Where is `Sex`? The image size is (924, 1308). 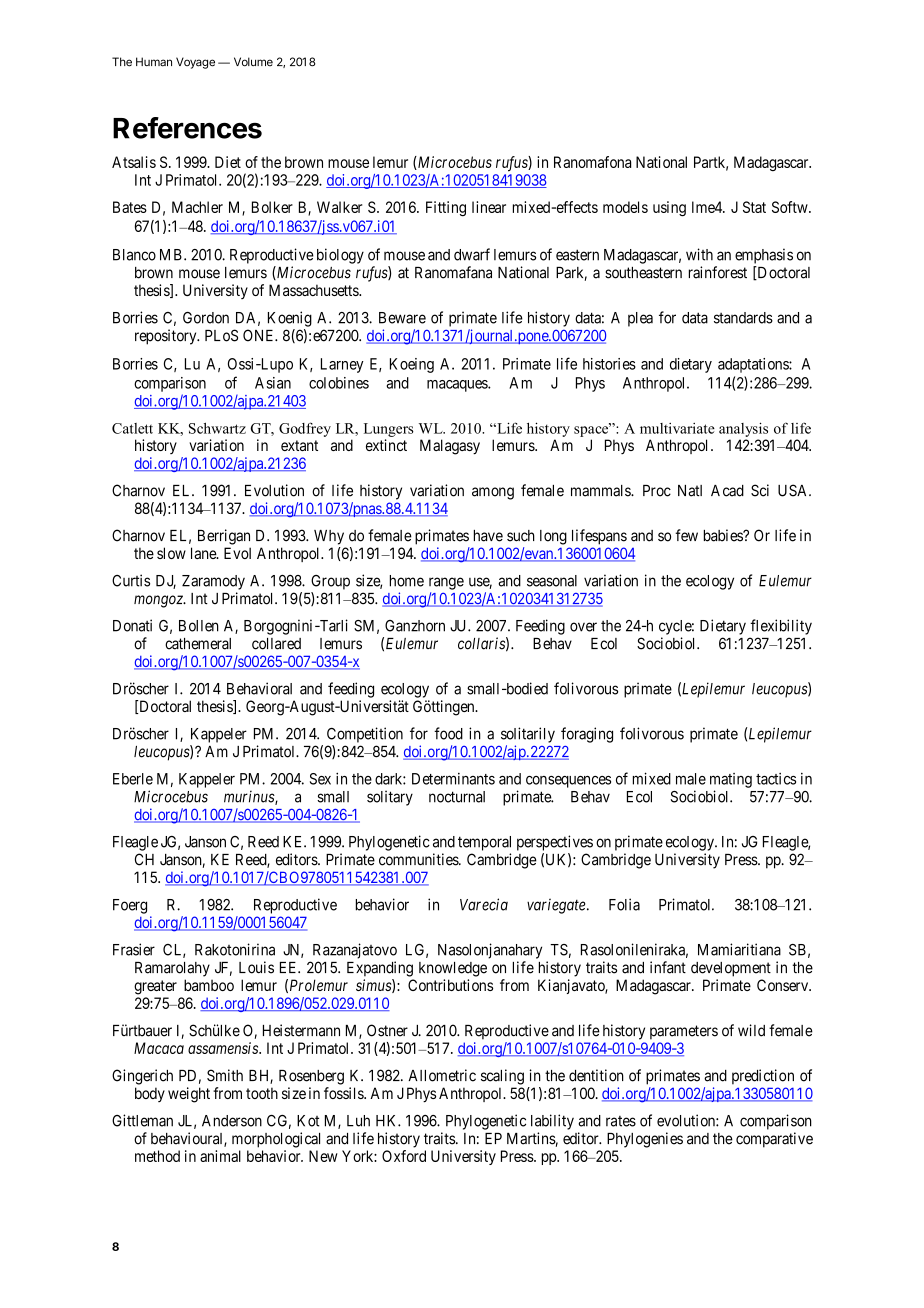
Sex is located at coordinates (320, 779).
